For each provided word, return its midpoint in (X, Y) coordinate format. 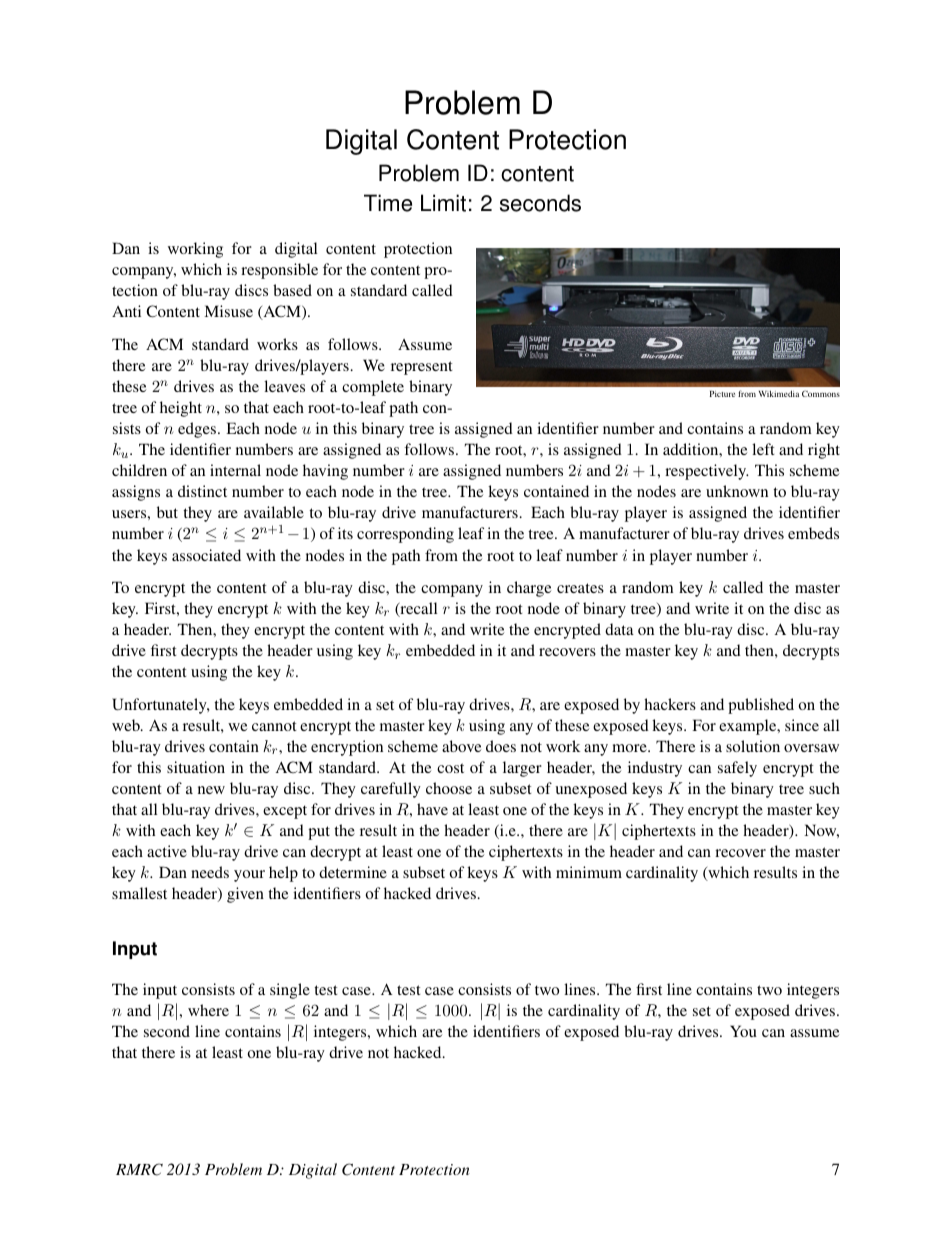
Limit (443, 203)
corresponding (405, 535)
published (761, 706)
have (432, 809)
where (208, 1010)
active (167, 851)
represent (422, 368)
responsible (279, 271)
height (181, 409)
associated (206, 555)
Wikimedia (779, 393)
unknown (737, 491)
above (461, 746)
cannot (274, 726)
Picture (722, 394)
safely (737, 769)
